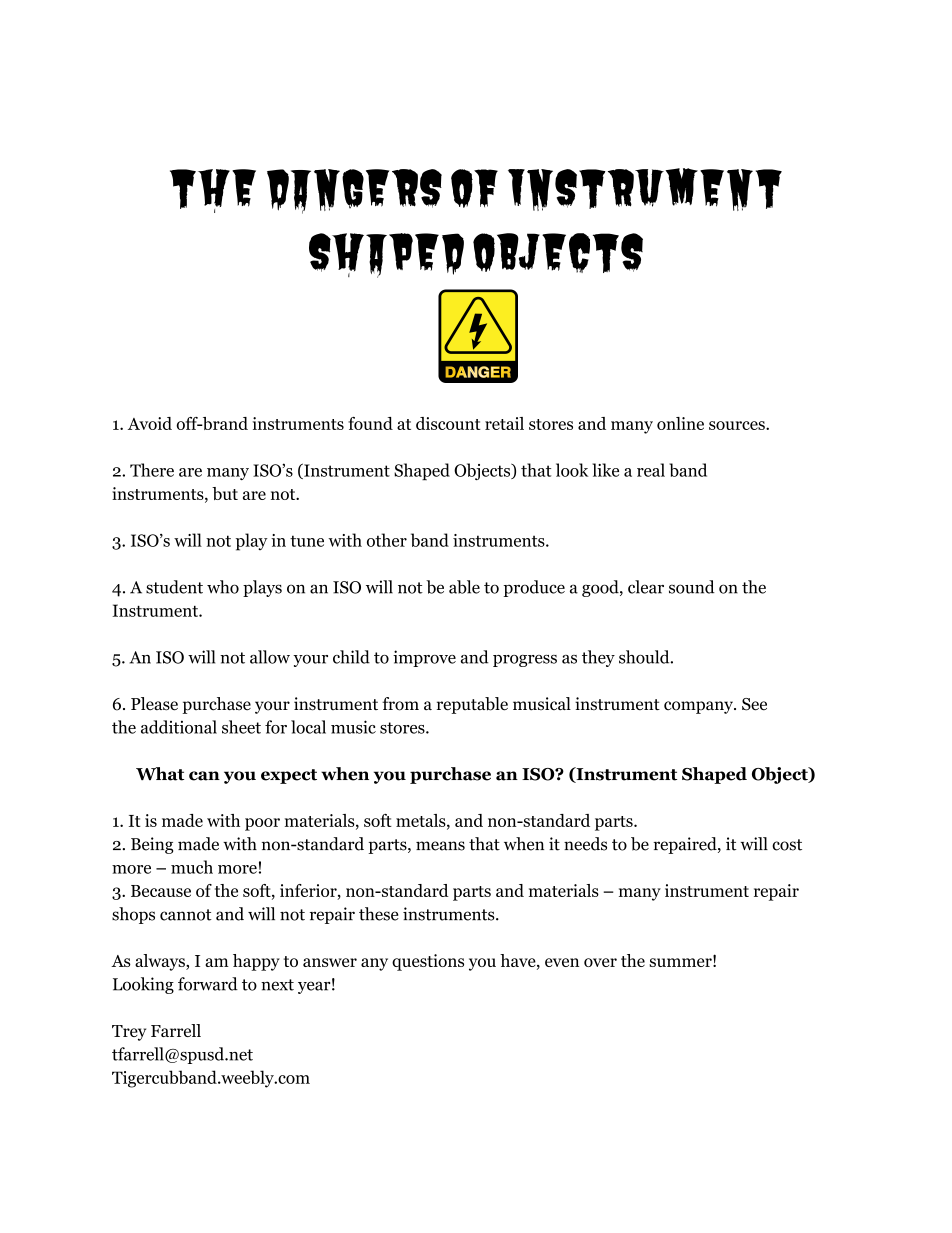 This image has width=952, height=1233. Describe the element at coordinates (225, 493) in the image. I see `but` at that location.
